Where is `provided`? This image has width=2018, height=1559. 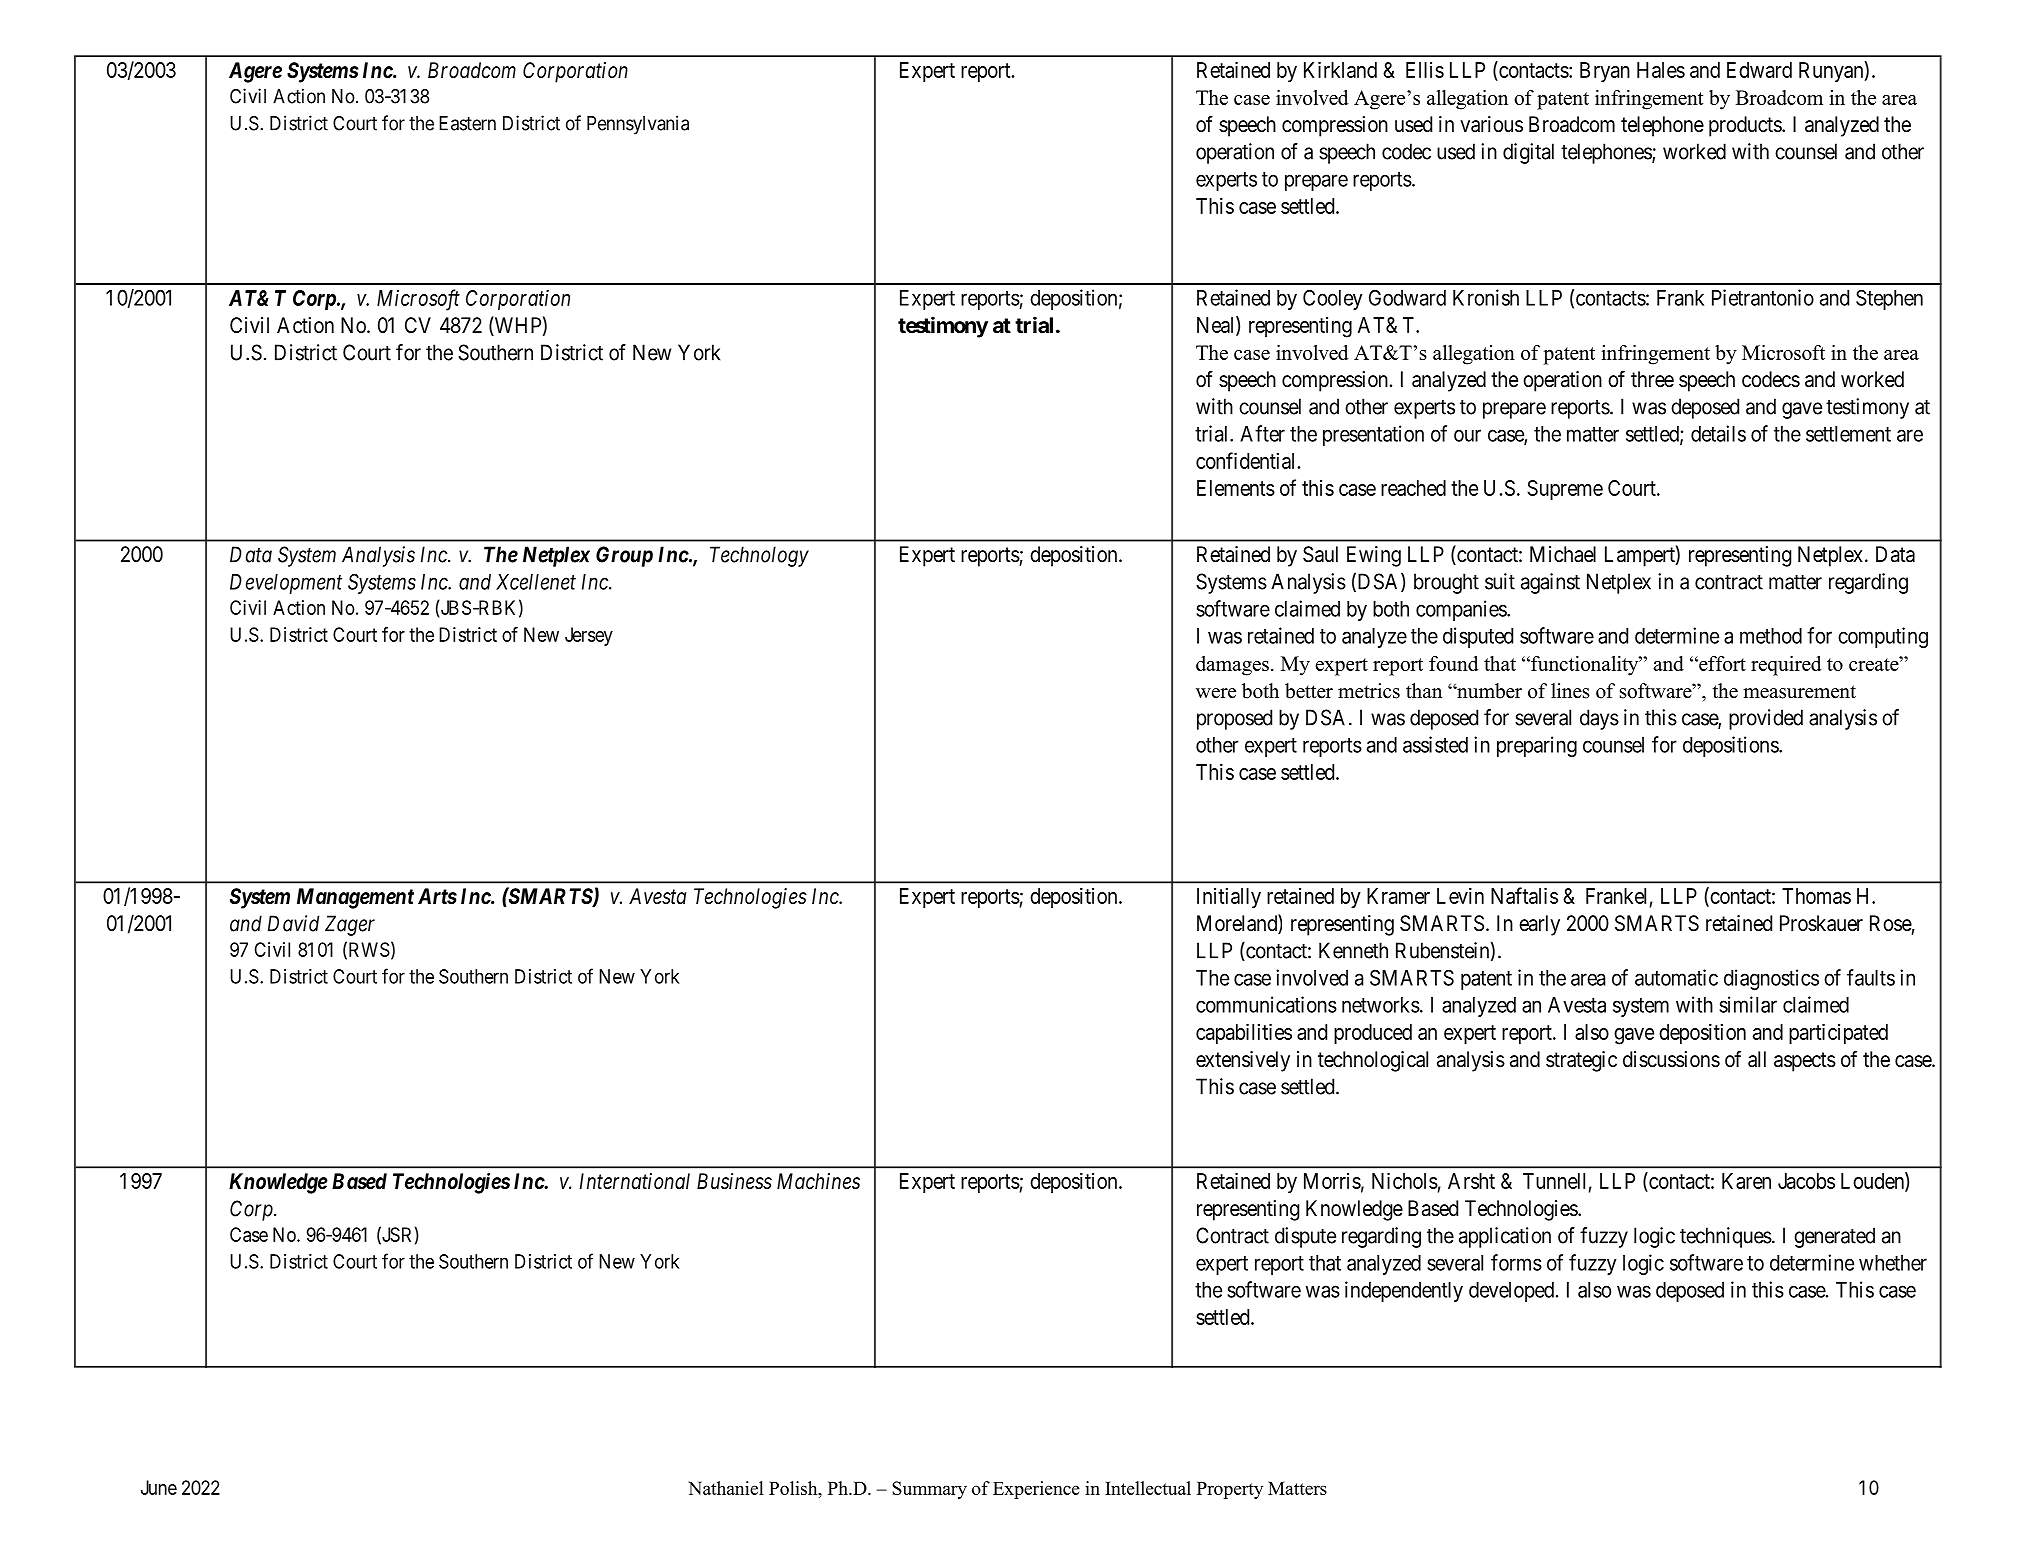 provided is located at coordinates (1766, 719).
